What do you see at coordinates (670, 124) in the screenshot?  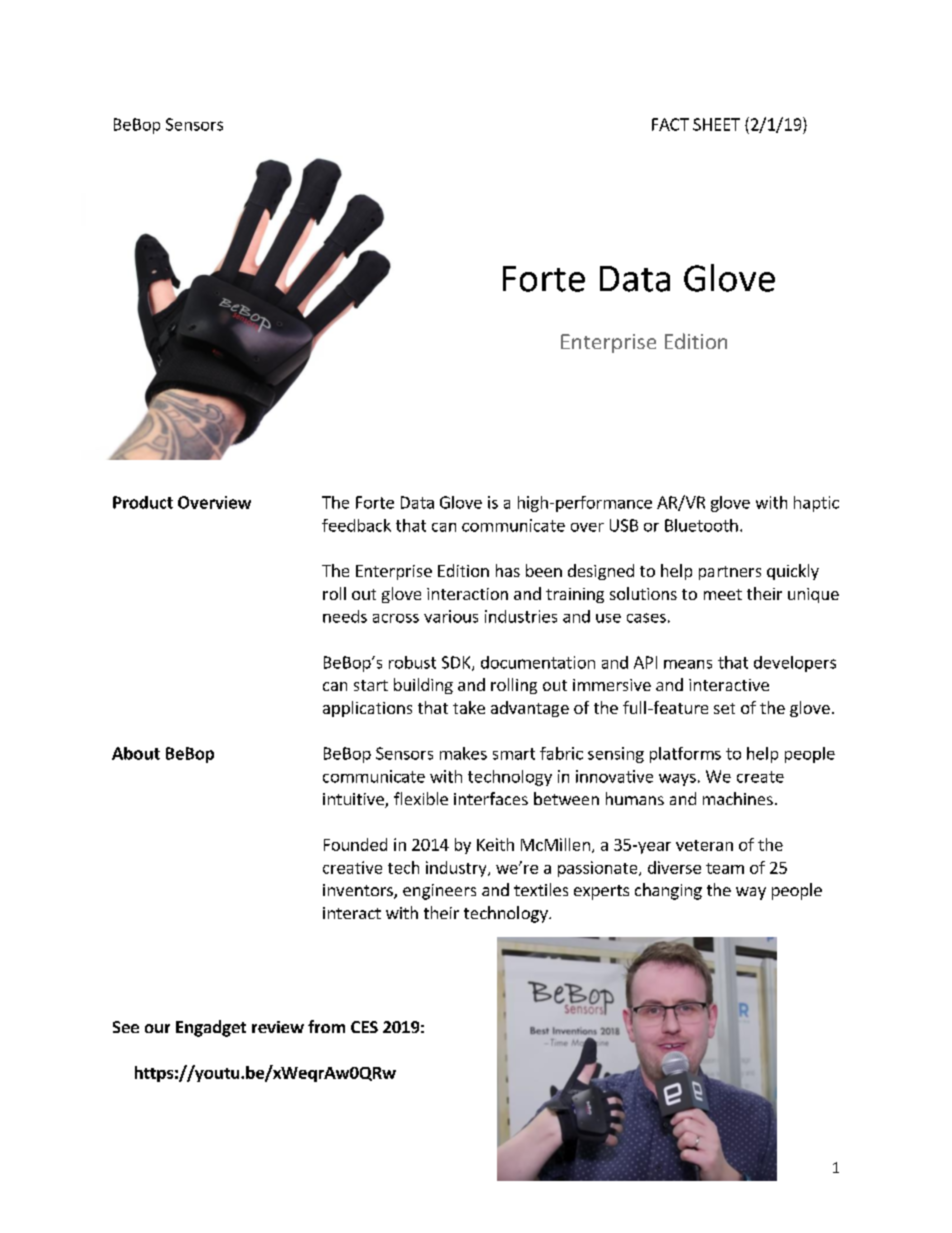 I see `FACT` at bounding box center [670, 124].
